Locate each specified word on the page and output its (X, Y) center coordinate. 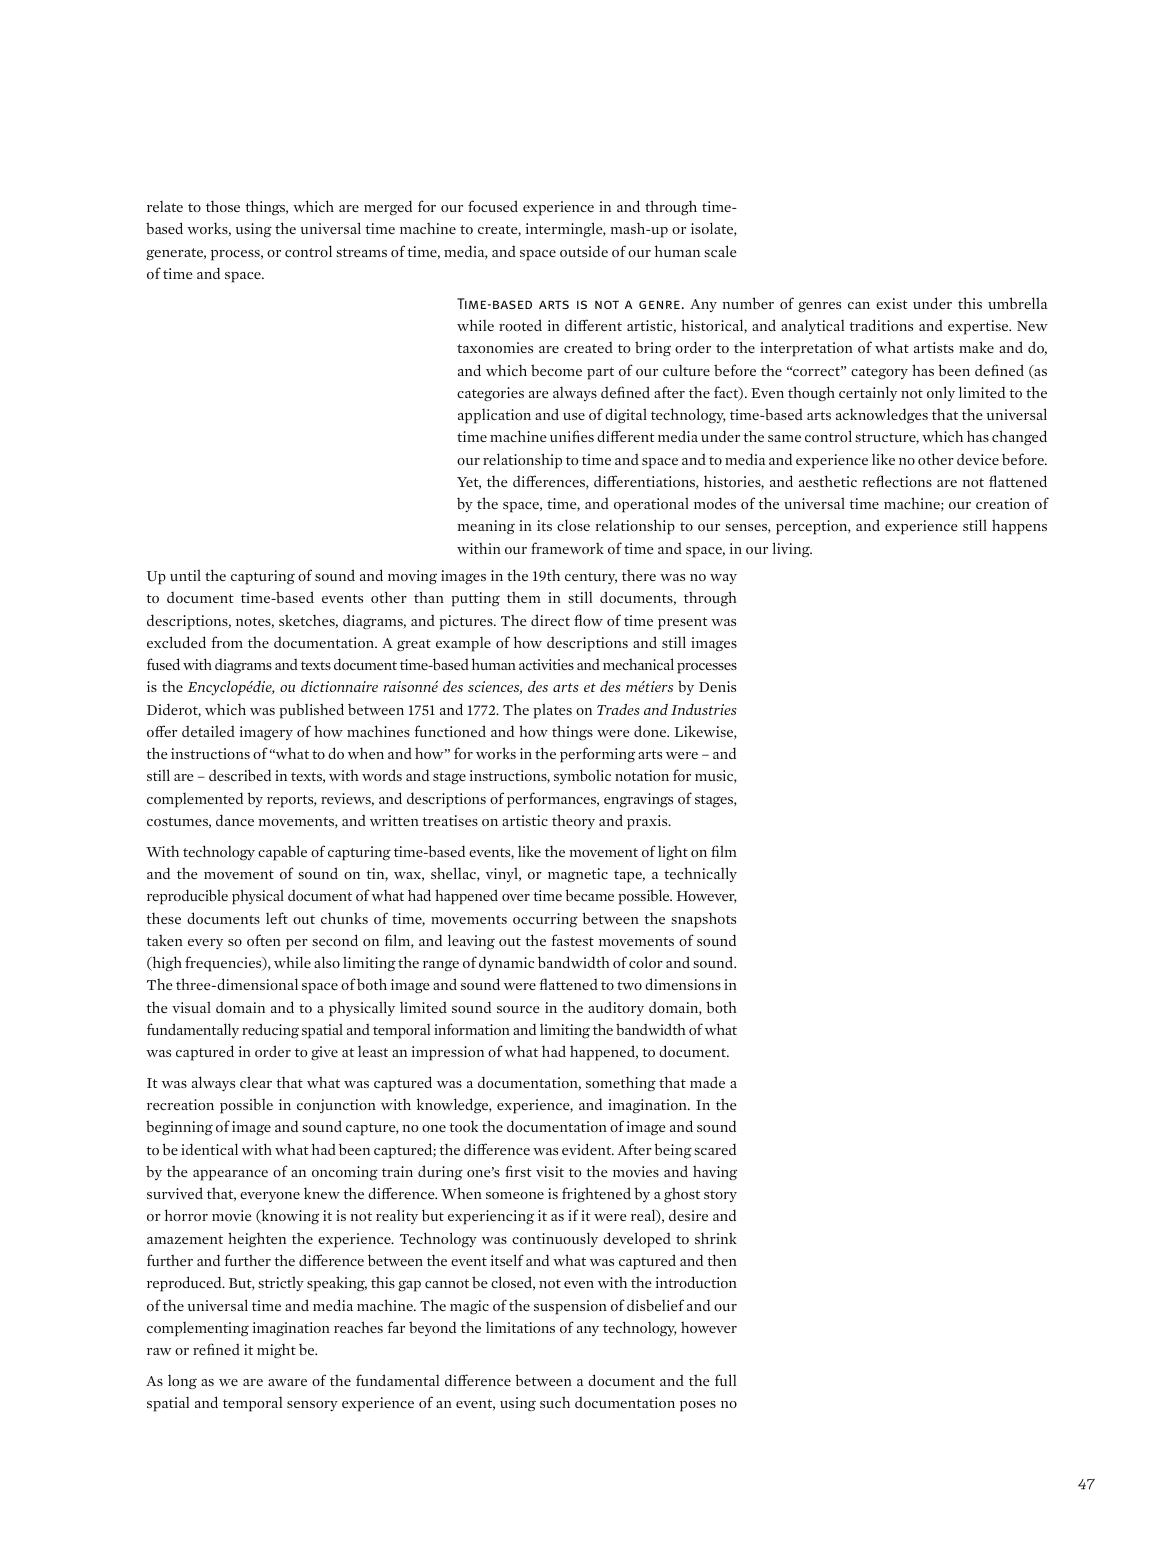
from (227, 642)
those (223, 206)
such (555, 1402)
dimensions (683, 984)
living (792, 549)
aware (287, 1382)
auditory (616, 1008)
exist (892, 303)
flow (588, 620)
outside (584, 251)
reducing (270, 1031)
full (725, 1380)
